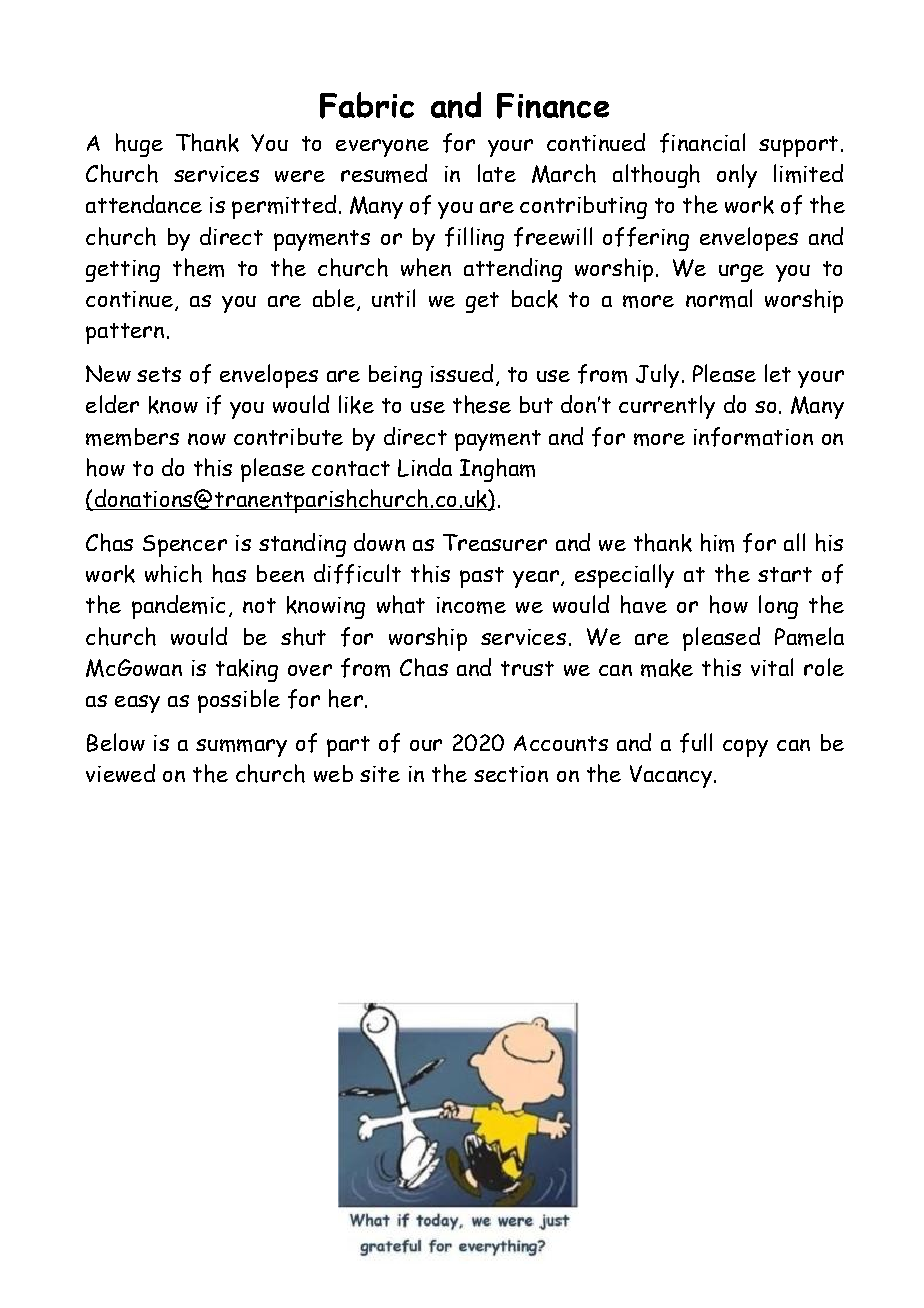 Image resolution: width=924 pixels, height=1308 pixels. I want to click on Spencer, so click(185, 546).
